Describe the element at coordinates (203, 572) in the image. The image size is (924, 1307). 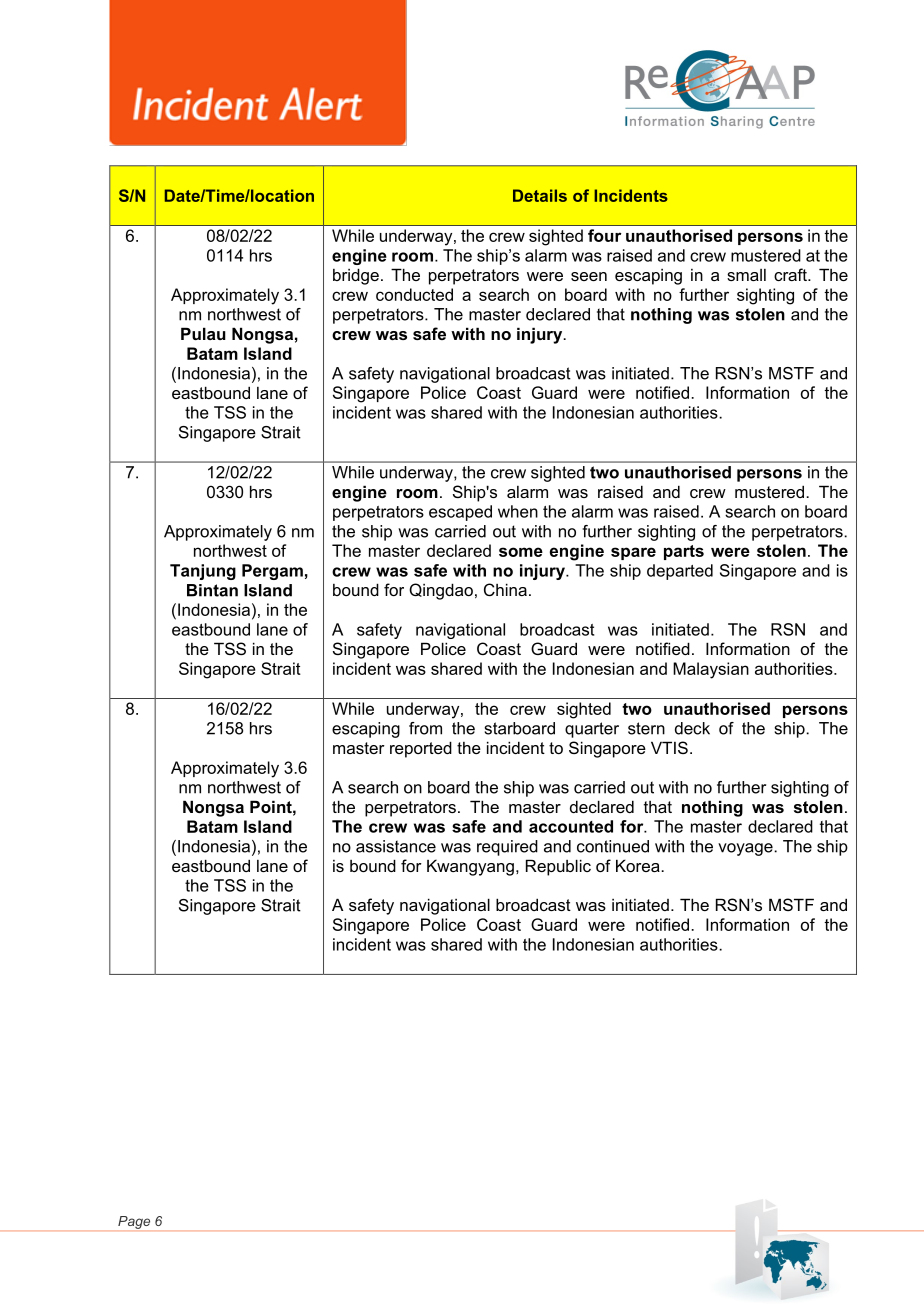
I see `Tanjung` at that location.
